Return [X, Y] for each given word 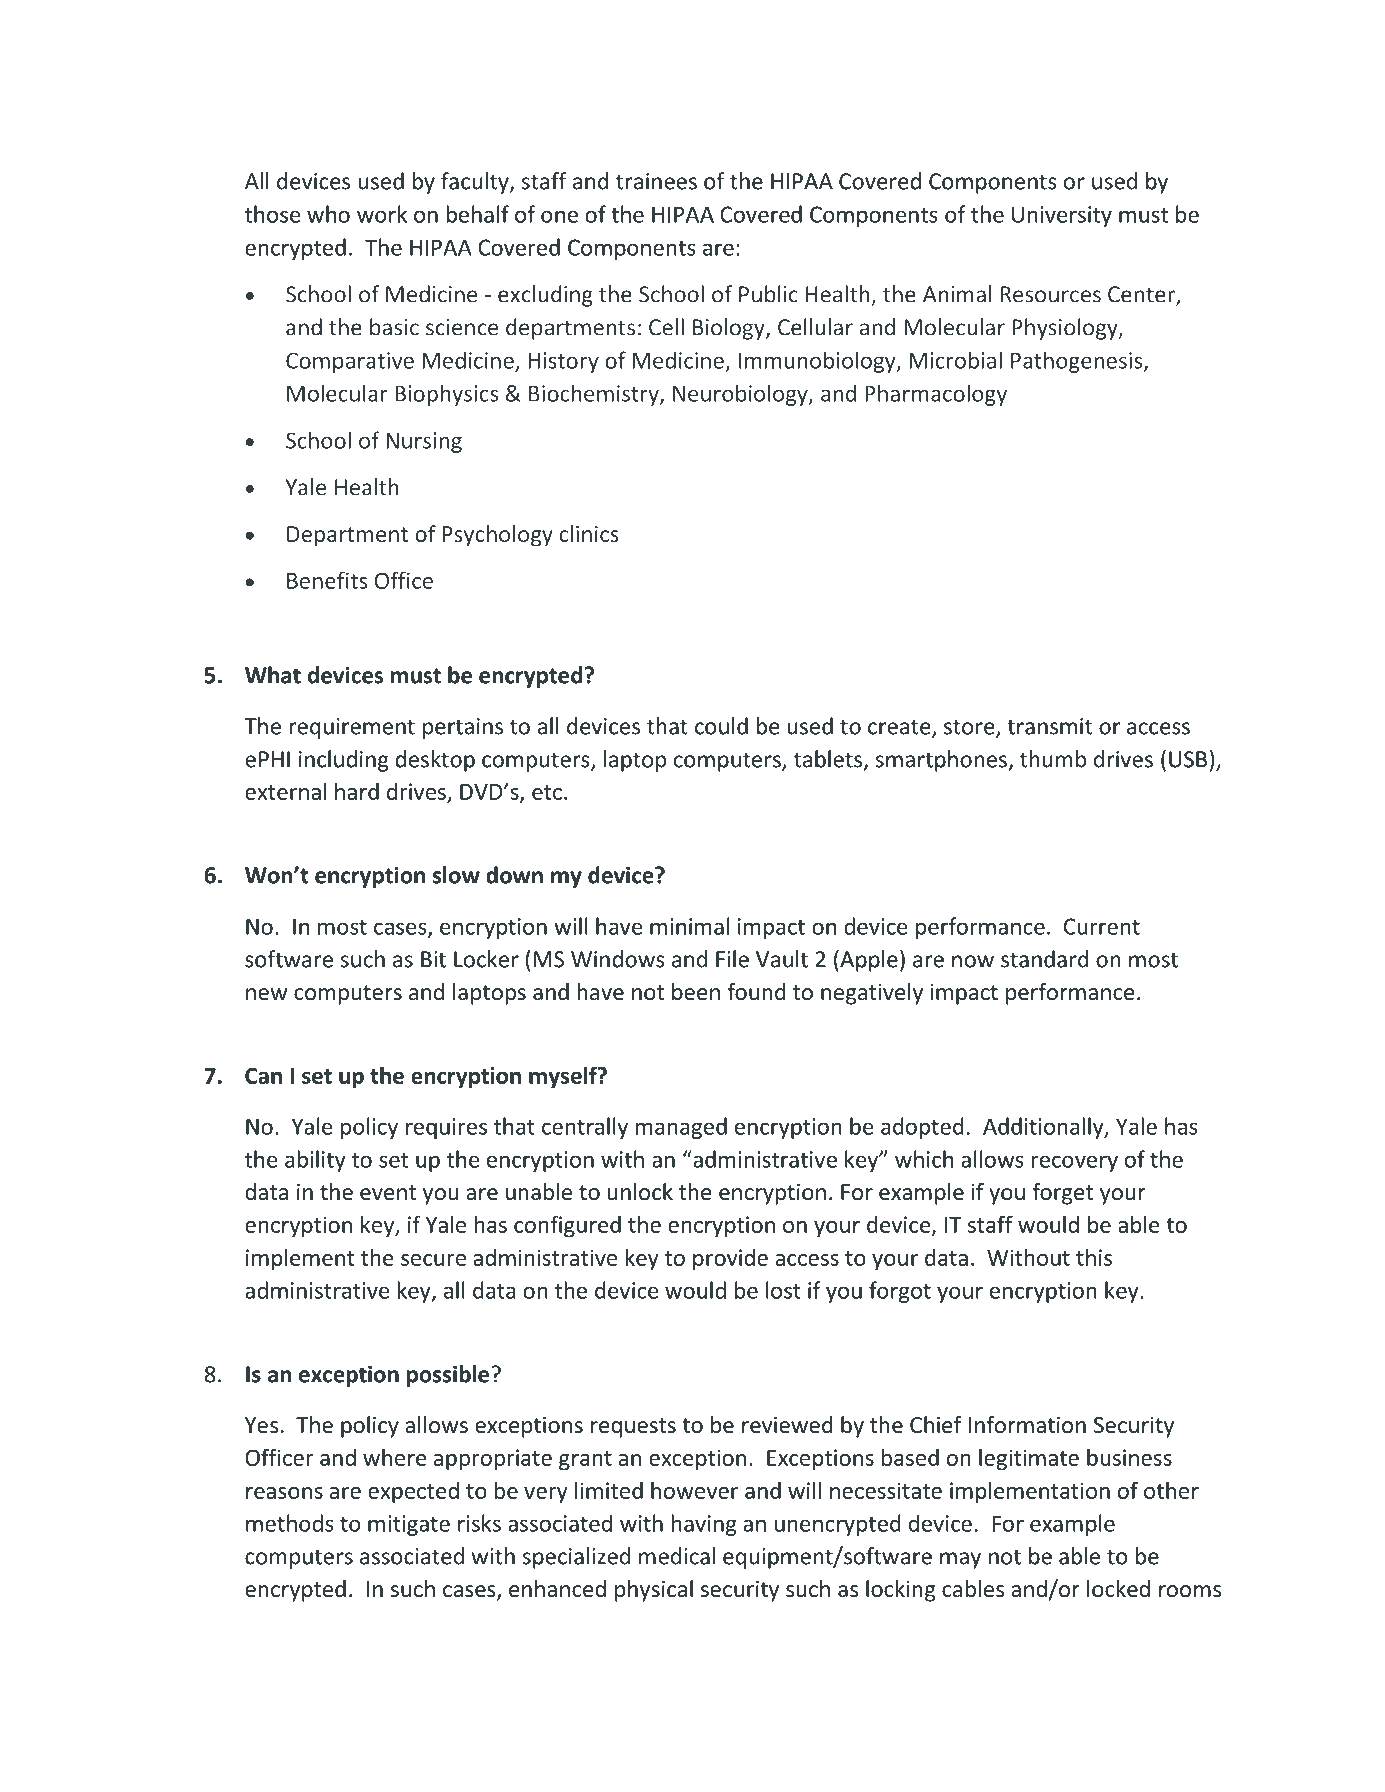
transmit [1049, 726]
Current [1102, 926]
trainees [656, 181]
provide [730, 1259]
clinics [589, 533]
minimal [689, 926]
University [1062, 216]
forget [1062, 1194]
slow [456, 875]
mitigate [409, 1525]
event [388, 1193]
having [704, 1525]
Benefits [327, 580]
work [382, 214]
